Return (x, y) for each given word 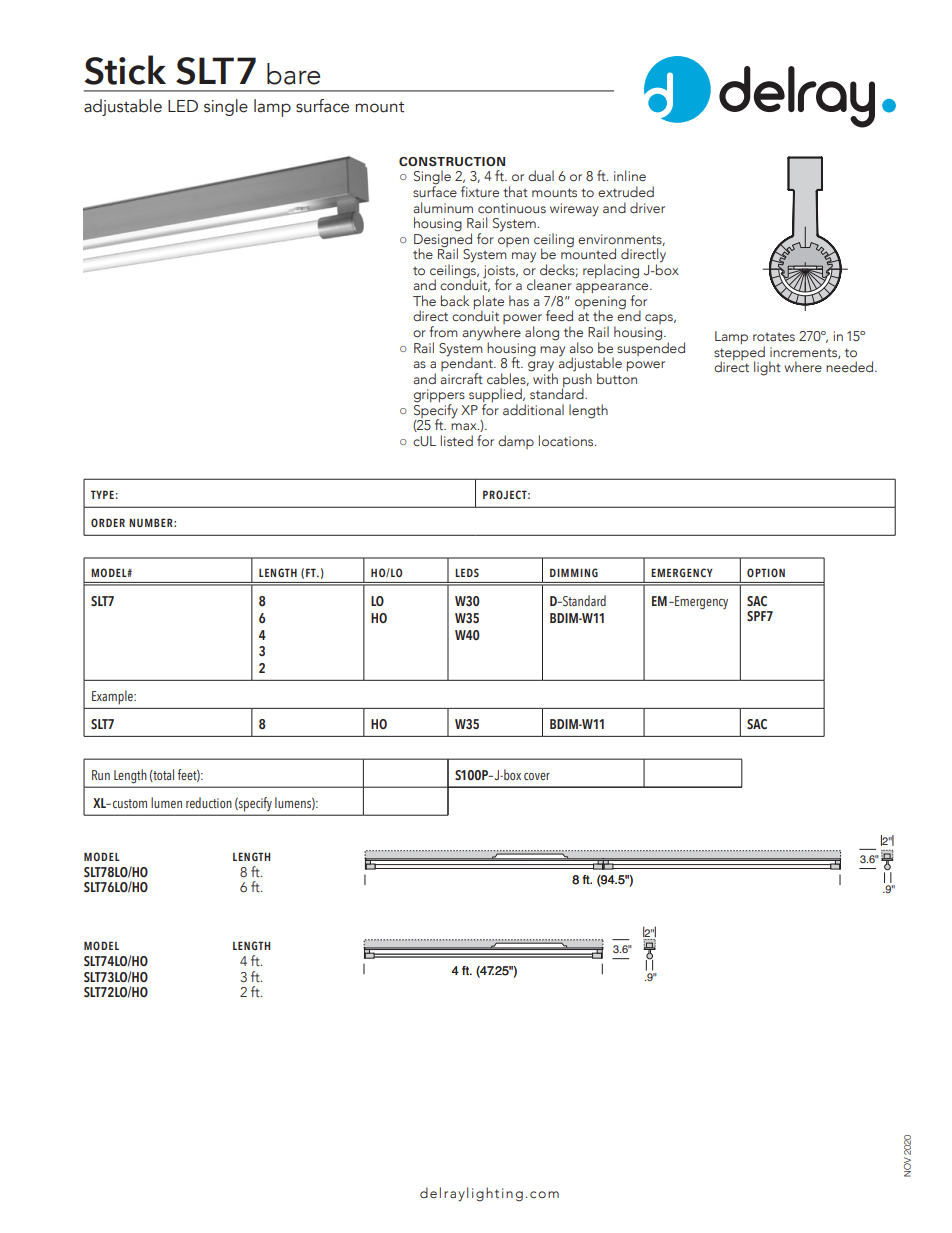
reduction (209, 802)
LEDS (467, 572)
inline (630, 175)
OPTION (766, 572)
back (455, 300)
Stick (125, 70)
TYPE (102, 494)
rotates (774, 336)
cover (537, 776)
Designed (443, 240)
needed (851, 367)
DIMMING (574, 572)
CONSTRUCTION (452, 161)
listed (457, 440)
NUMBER (152, 522)
